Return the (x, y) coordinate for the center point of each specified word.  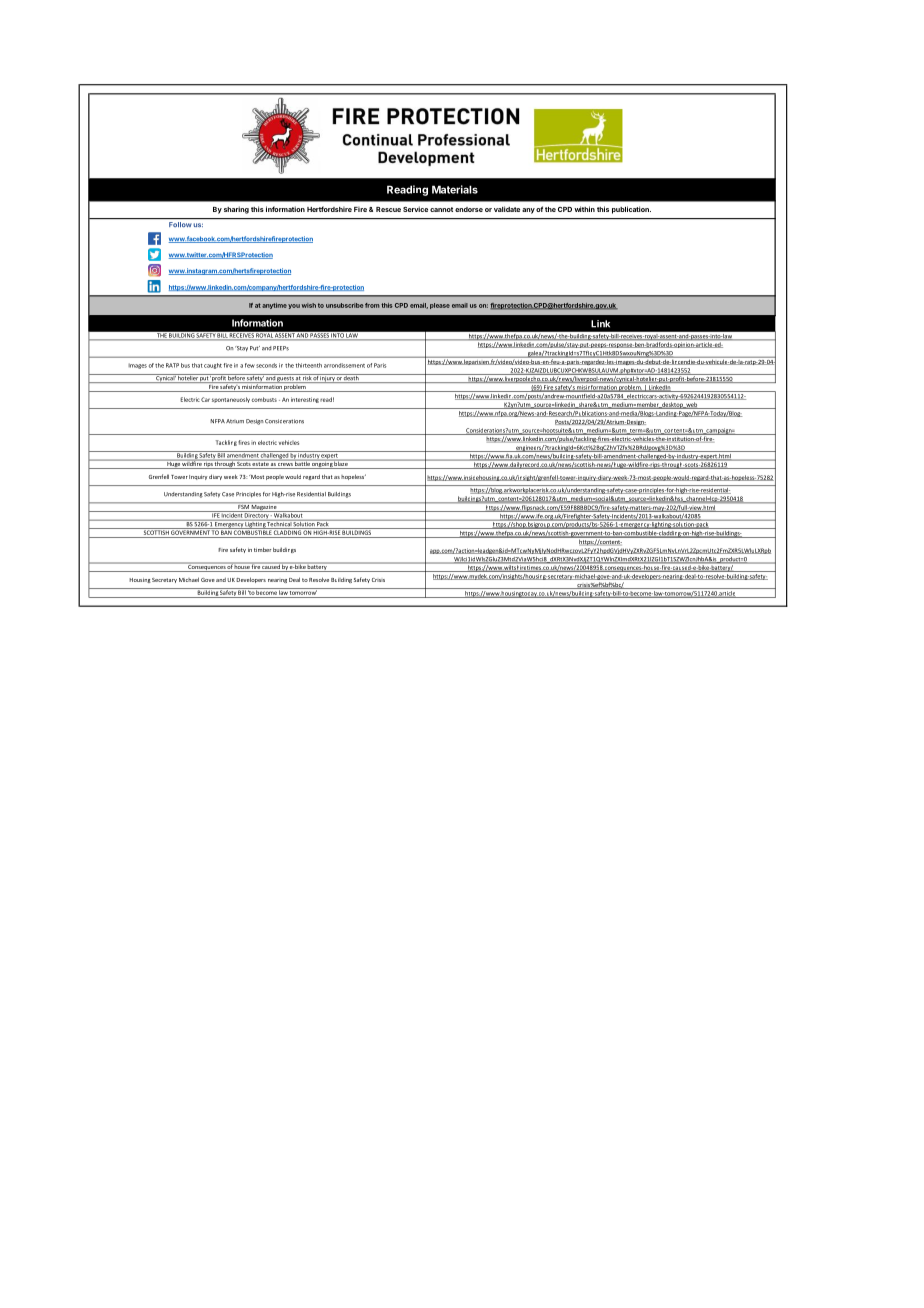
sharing (236, 210)
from (372, 305)
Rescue (388, 209)
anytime (274, 306)
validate (507, 209)
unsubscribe (344, 305)
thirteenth (309, 365)
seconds (266, 365)
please (440, 306)
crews (285, 466)
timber (262, 549)
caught (213, 366)
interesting (305, 400)
